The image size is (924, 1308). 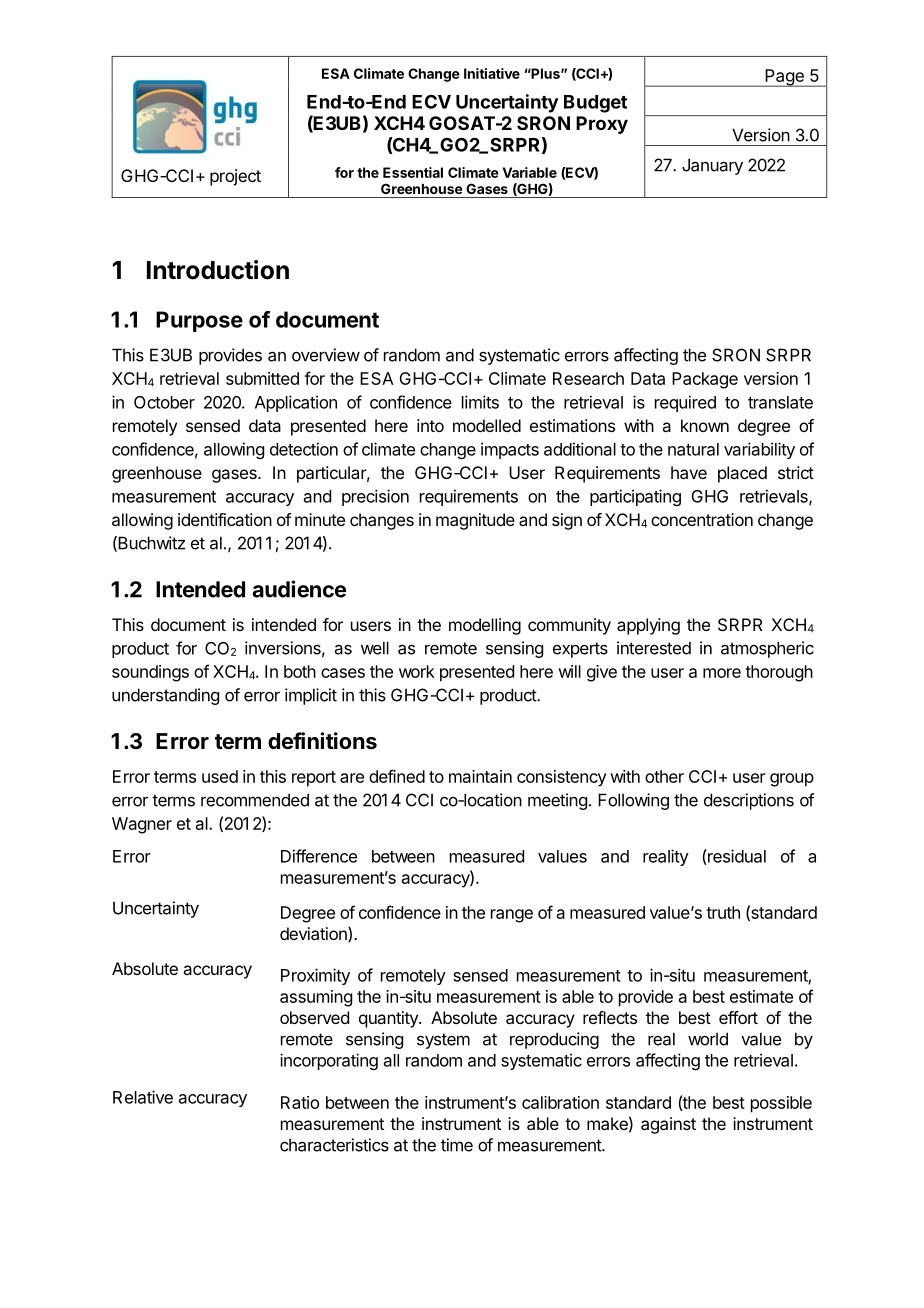 I want to click on Initiative, so click(x=492, y=73).
